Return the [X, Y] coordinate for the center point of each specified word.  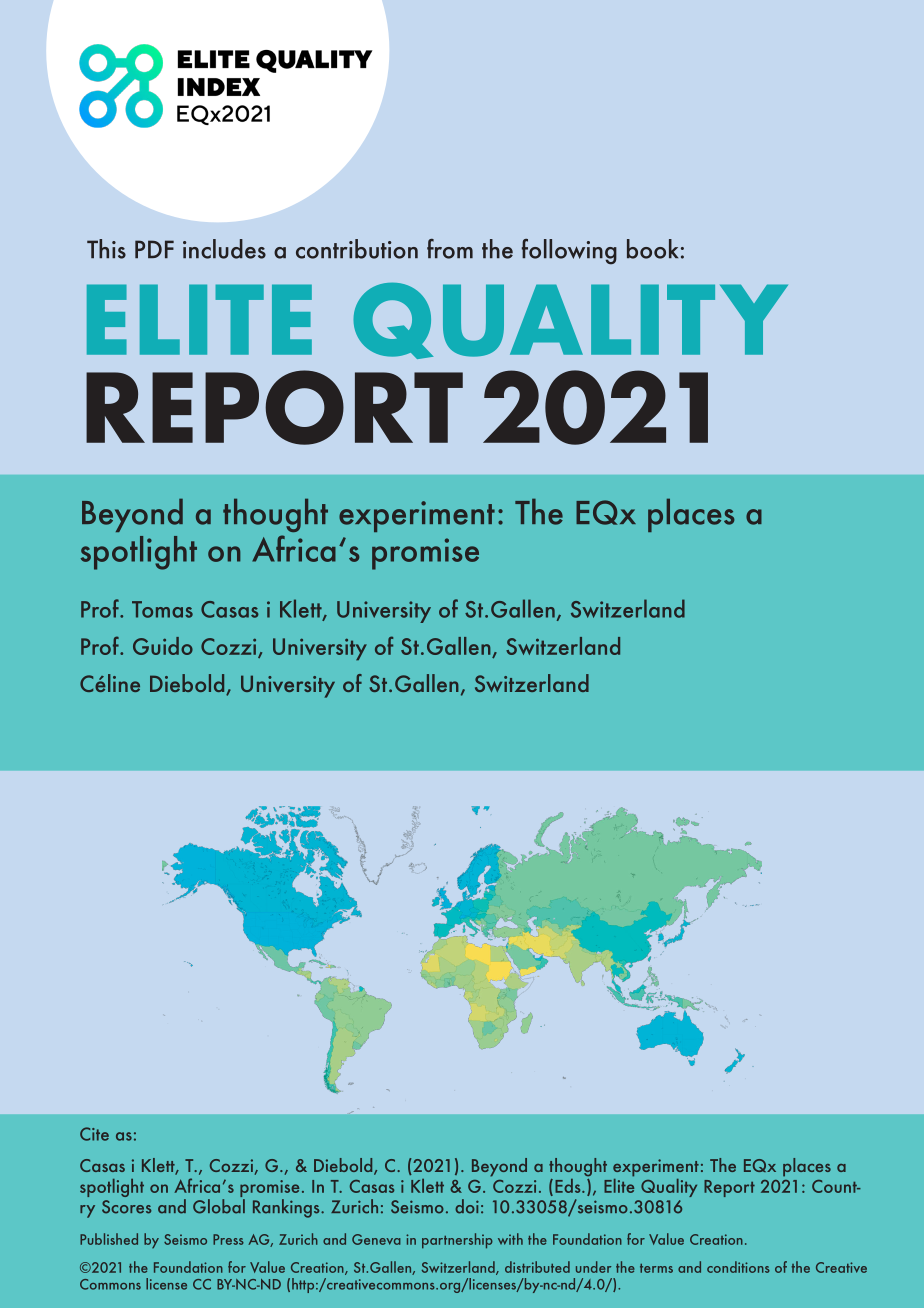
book [652, 249]
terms [656, 1268]
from [450, 249]
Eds [569, 1186]
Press [228, 1239]
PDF [154, 249]
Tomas [162, 609]
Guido [163, 646]
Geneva [376, 1239]
